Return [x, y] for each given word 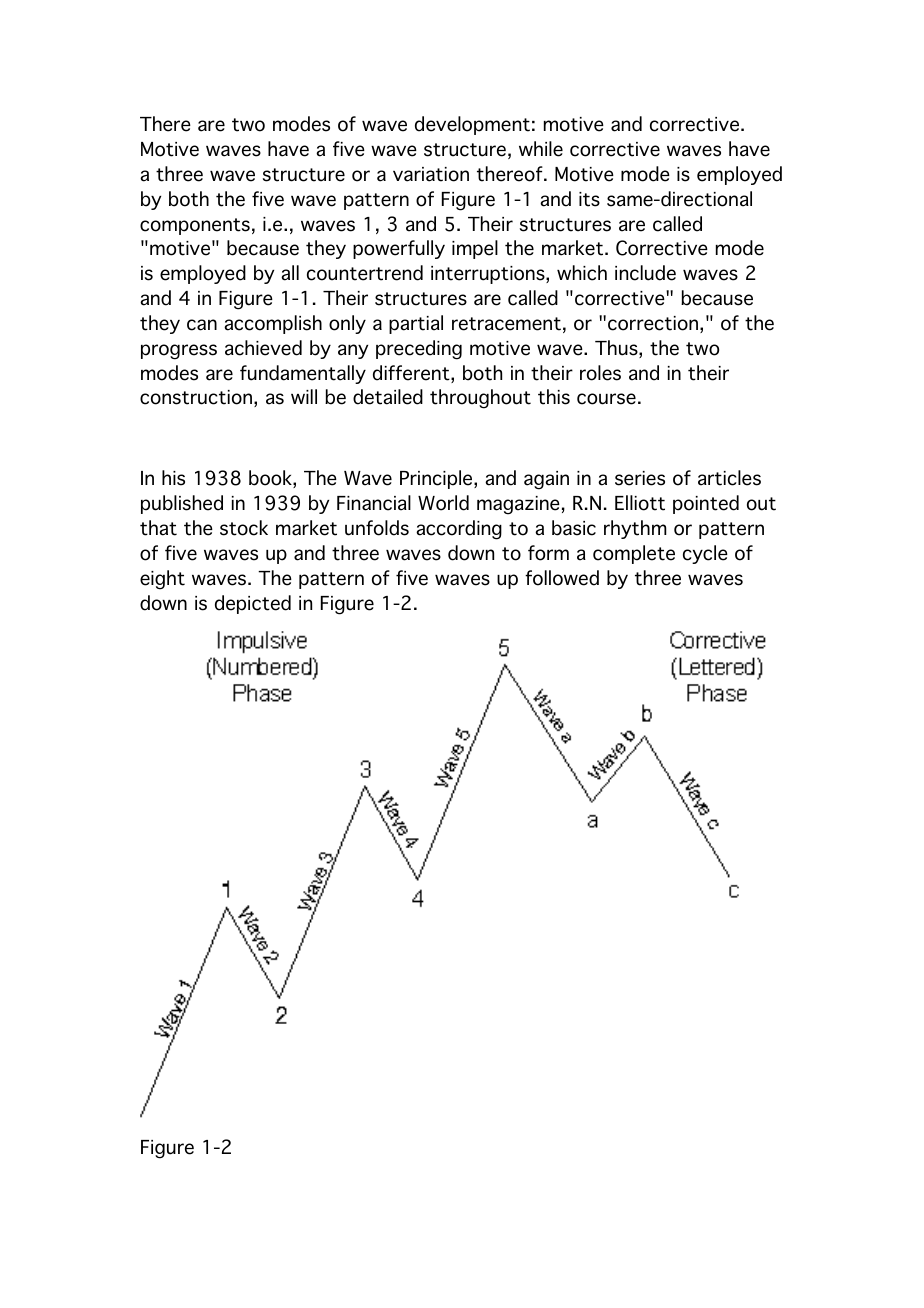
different [412, 374]
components [195, 226]
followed [562, 578]
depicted [253, 604]
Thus [617, 349]
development [472, 125]
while [541, 149]
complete [634, 554]
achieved [263, 348]
